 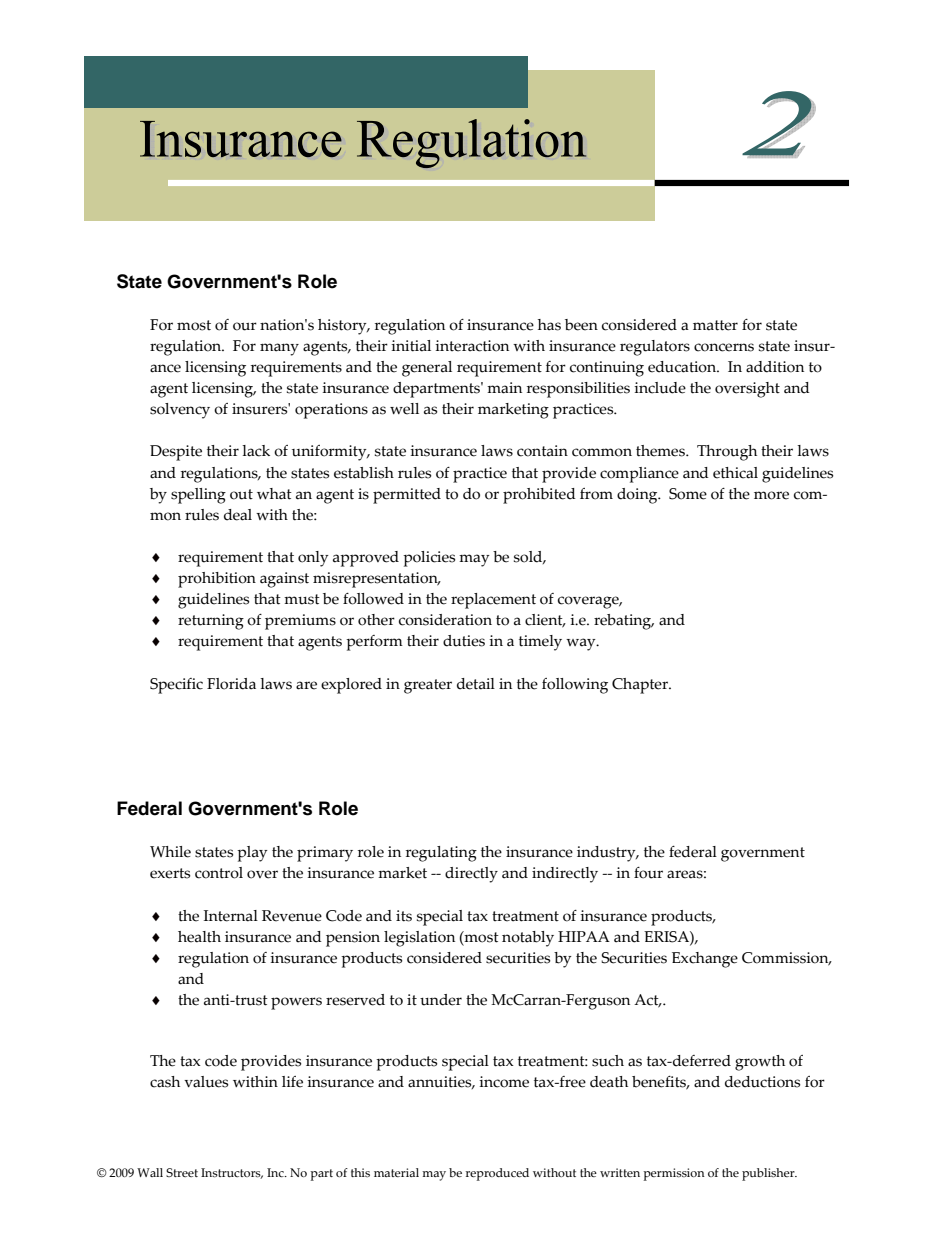 I want to click on many, so click(x=279, y=349).
